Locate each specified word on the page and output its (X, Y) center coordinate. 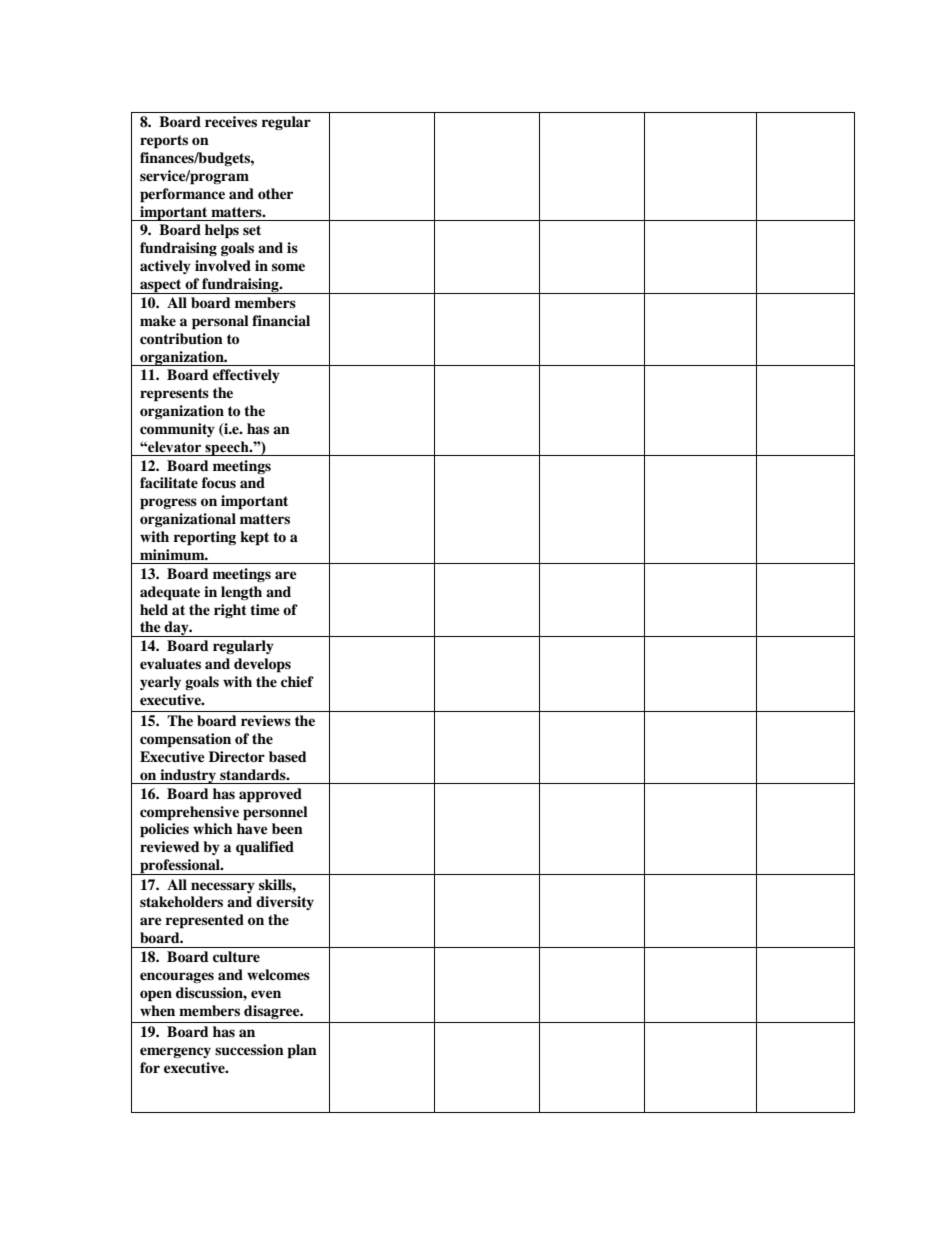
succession (249, 1050)
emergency (175, 1052)
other (275, 193)
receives (231, 121)
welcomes (278, 974)
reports (164, 142)
